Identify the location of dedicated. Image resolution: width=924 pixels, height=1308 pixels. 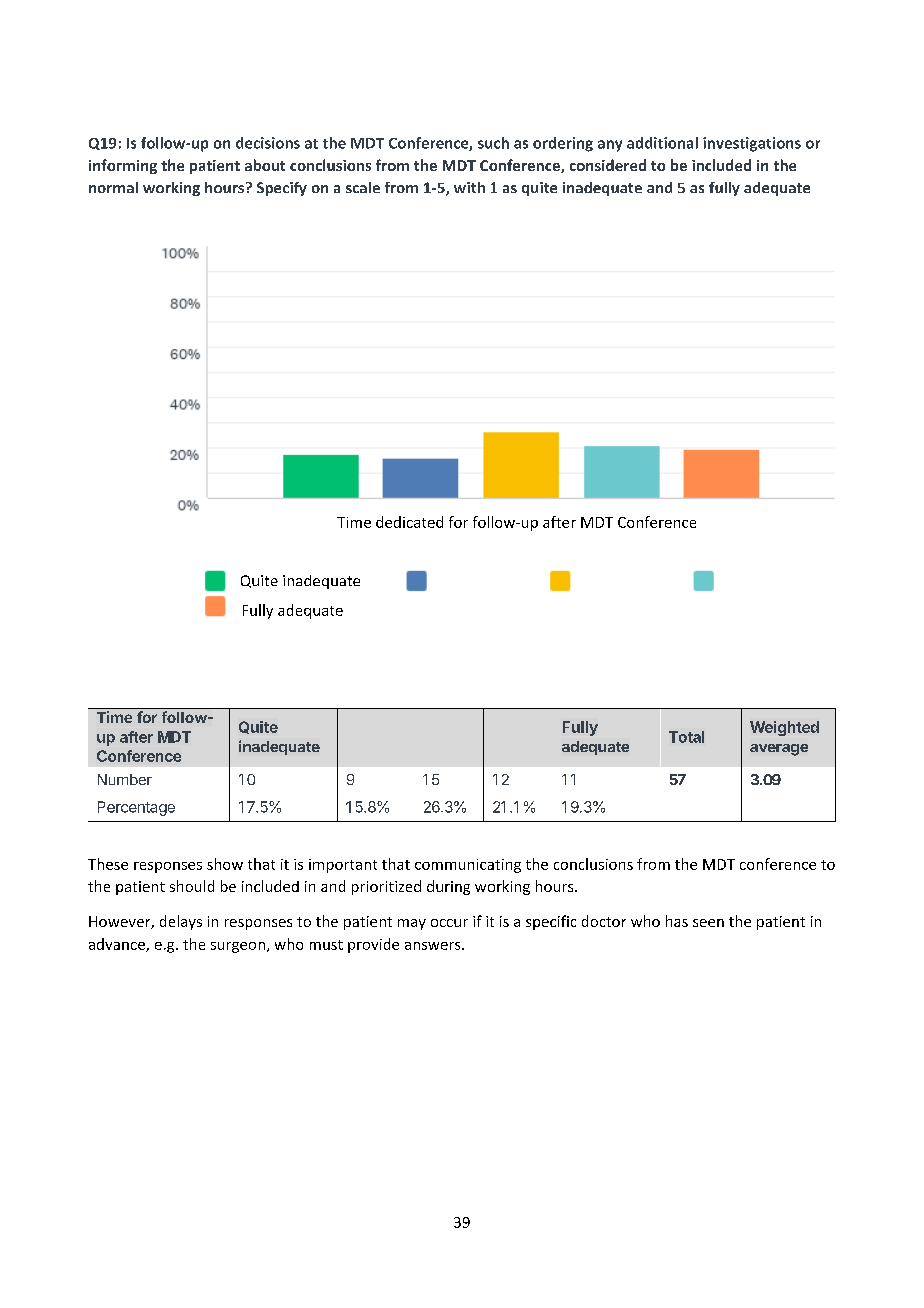
(409, 522).
